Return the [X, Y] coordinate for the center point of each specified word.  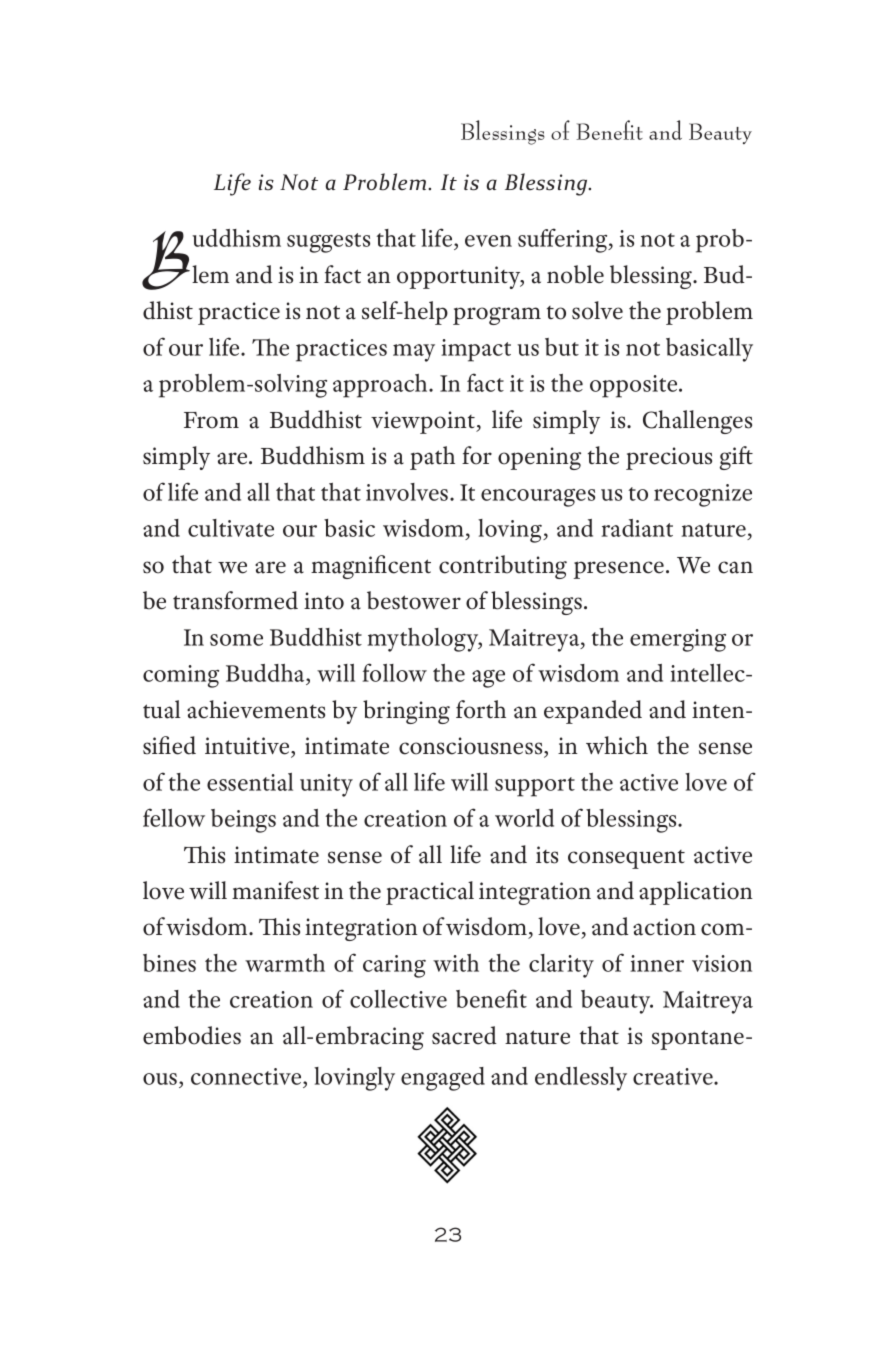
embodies [192, 1035]
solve [597, 310]
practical [430, 893]
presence [619, 570]
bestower [414, 600]
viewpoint [424, 422]
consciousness [472, 747]
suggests [328, 243]
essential [250, 782]
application [696, 893]
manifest [275, 890]
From [211, 420]
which [617, 745]
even [488, 241]
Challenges [697, 422]
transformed [235, 600]
